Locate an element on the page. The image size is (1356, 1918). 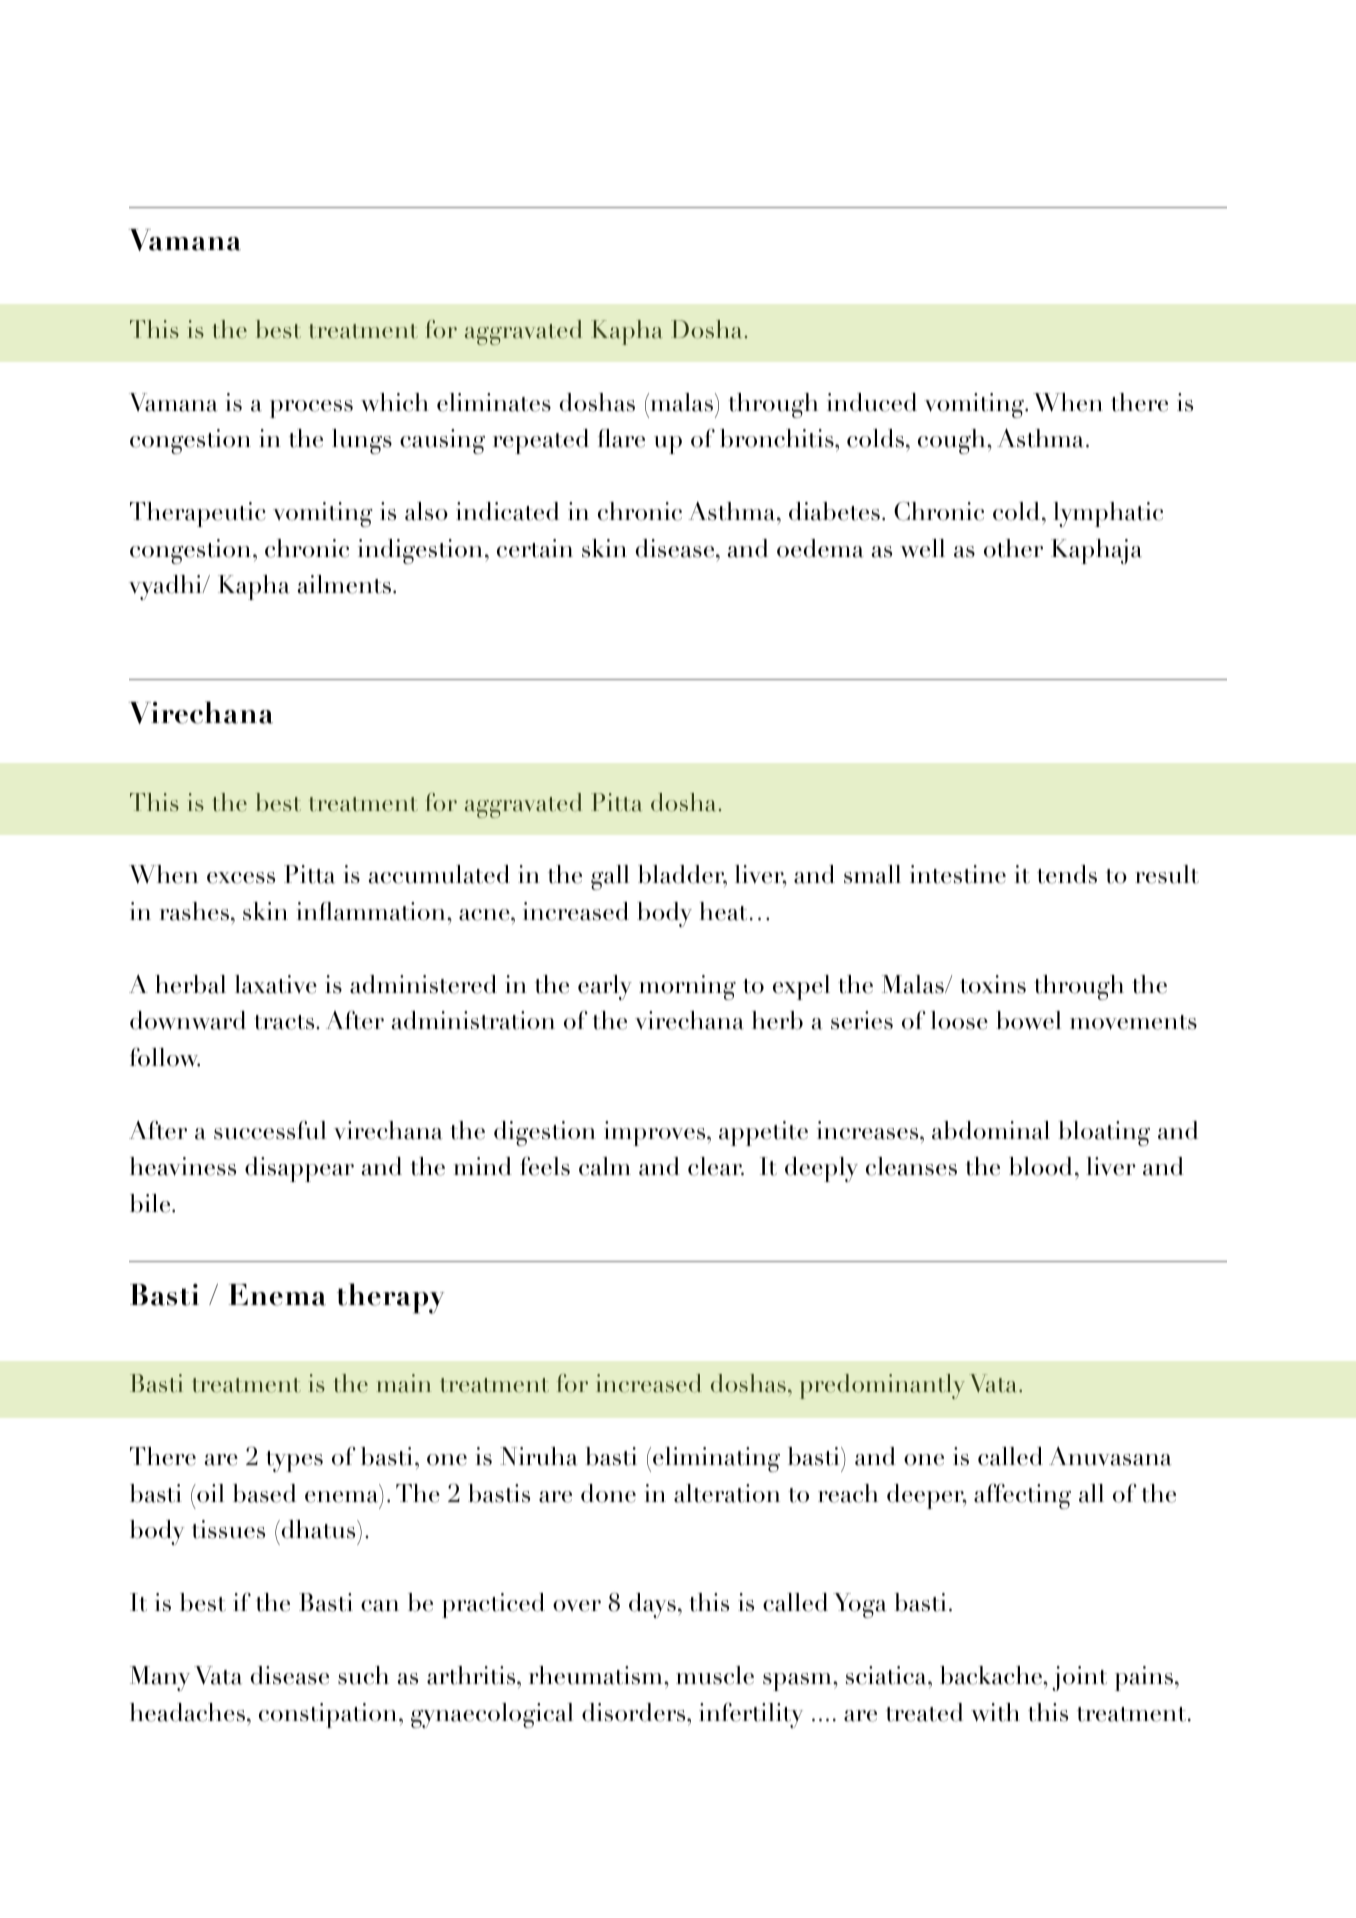
gall is located at coordinates (610, 877).
